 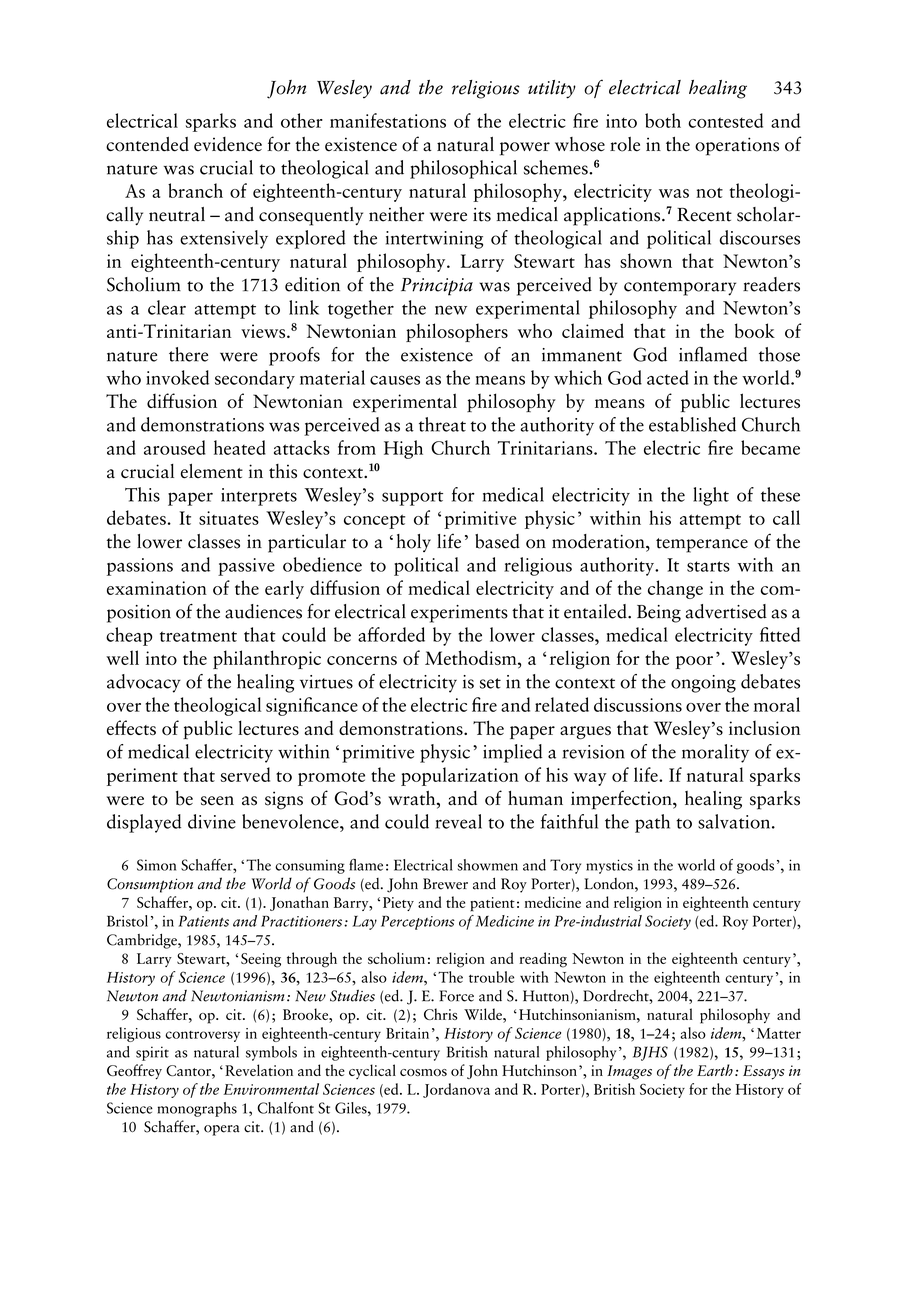 What do you see at coordinates (497, 541) in the page?
I see `based` at bounding box center [497, 541].
